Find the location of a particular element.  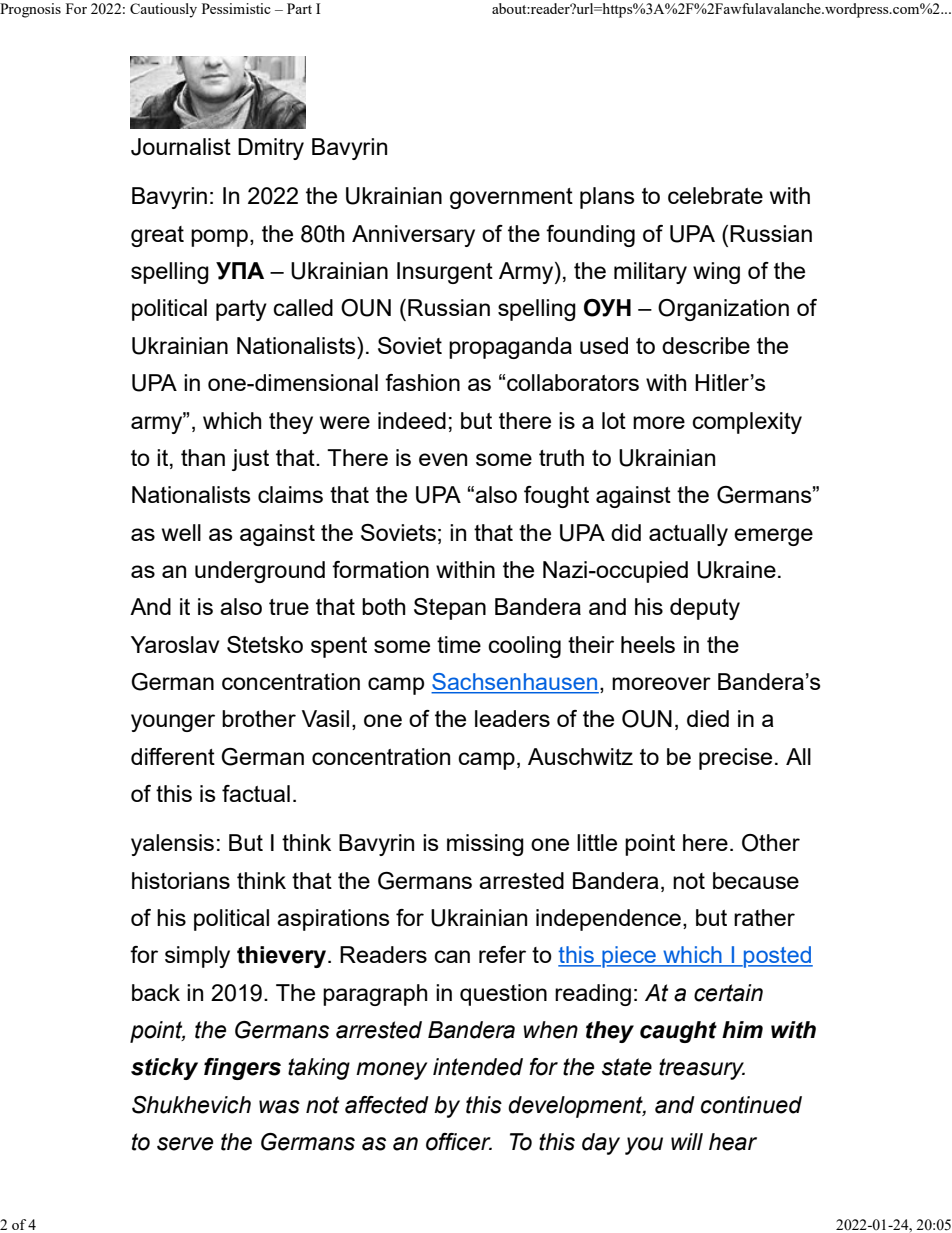

because is located at coordinates (756, 880).
